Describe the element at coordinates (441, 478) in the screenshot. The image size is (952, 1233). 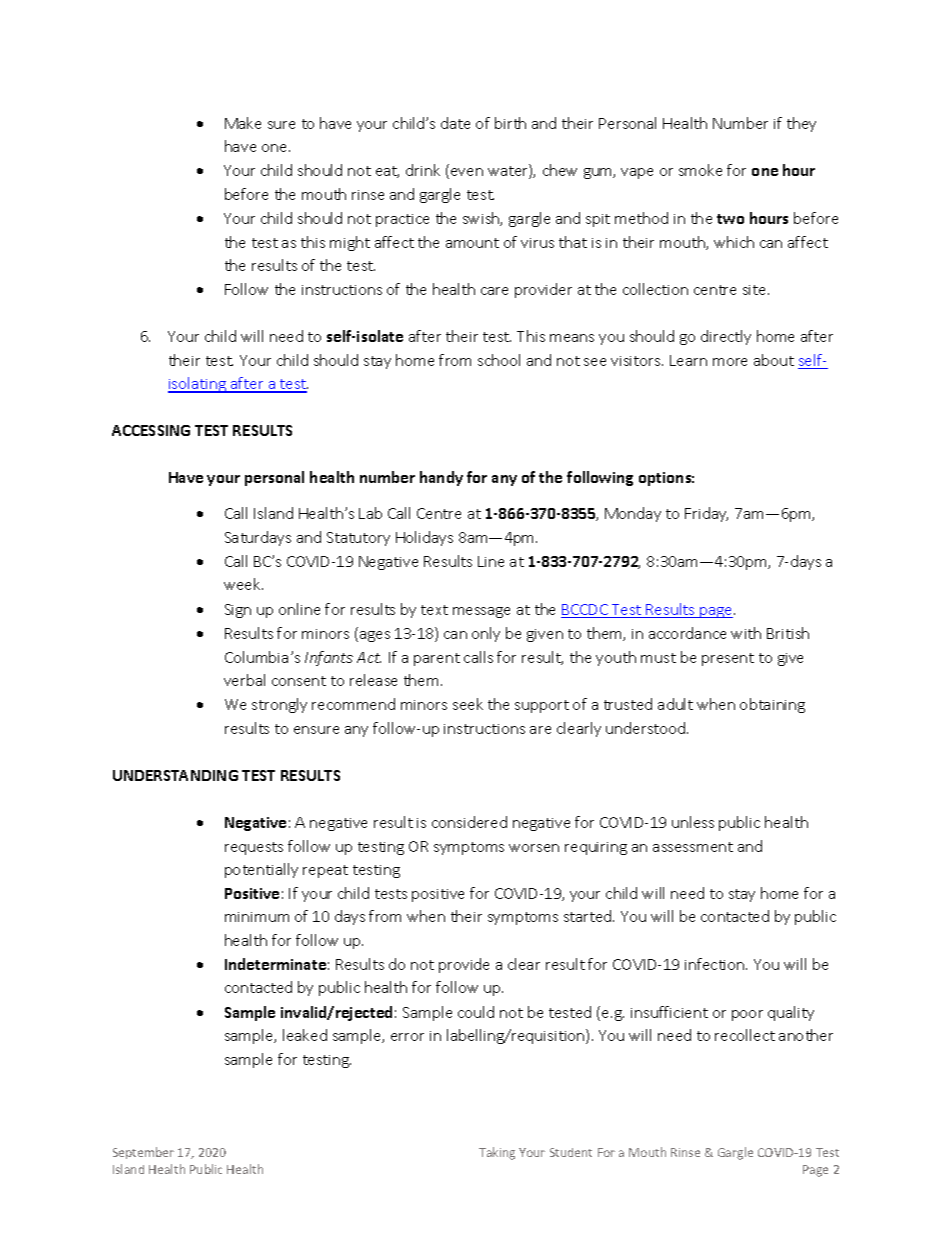
I see `handy` at that location.
